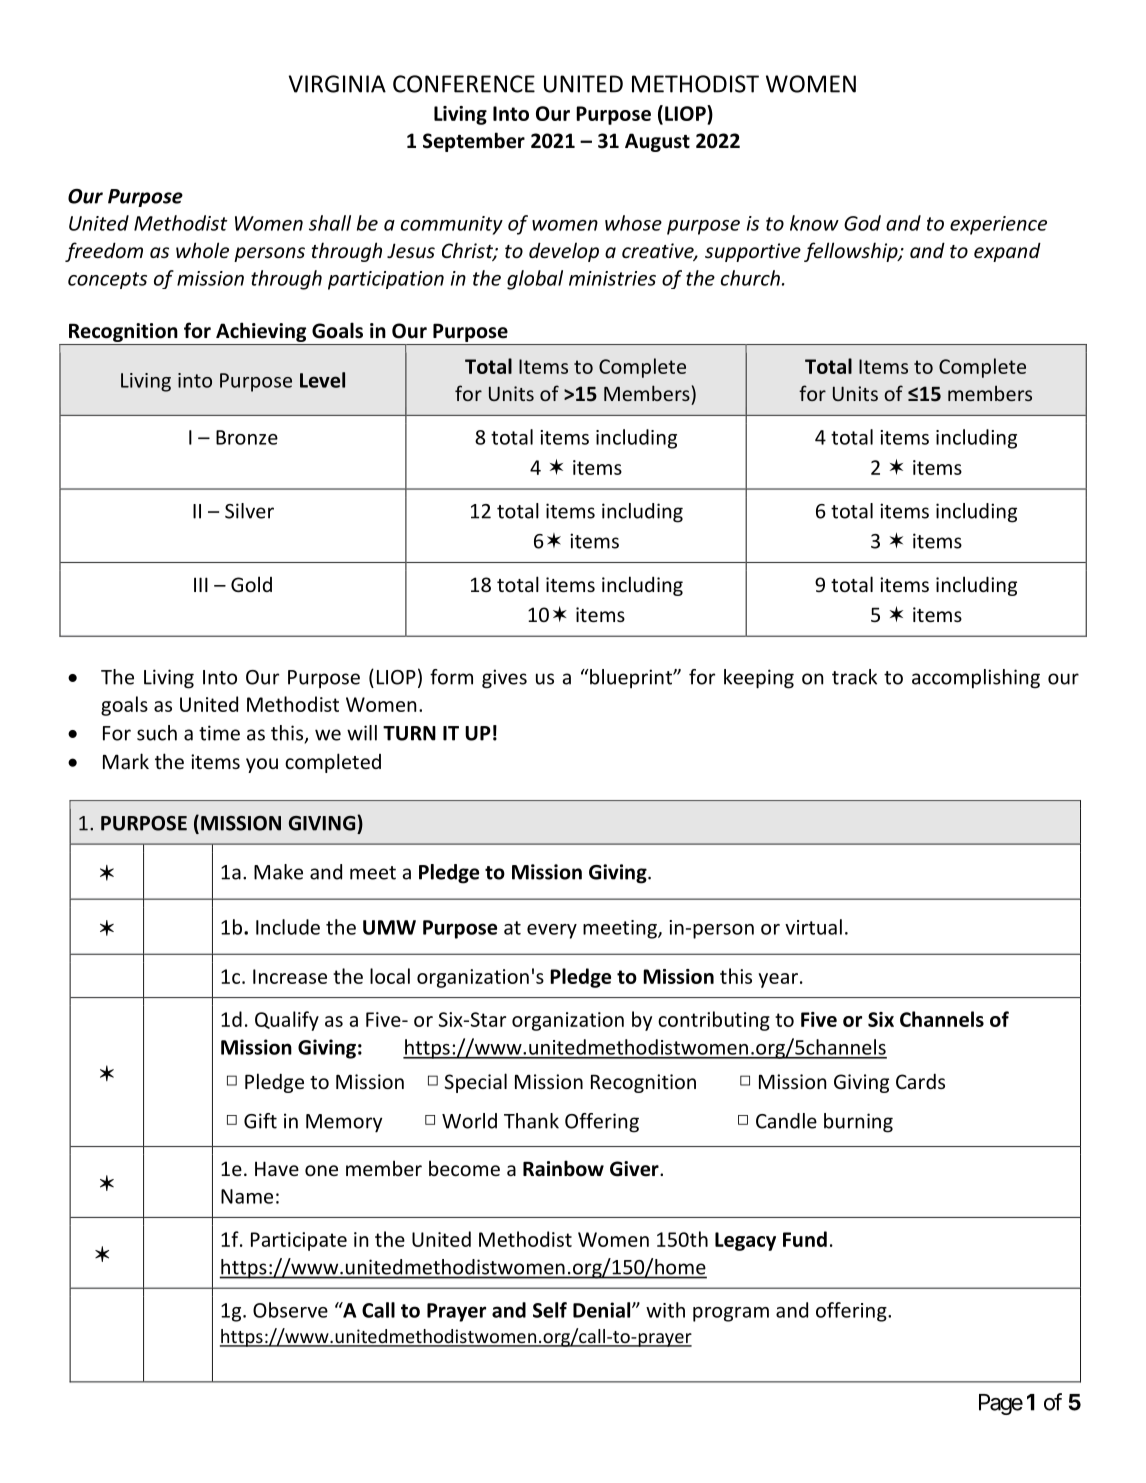  I want to click on Self, so click(550, 1310).
